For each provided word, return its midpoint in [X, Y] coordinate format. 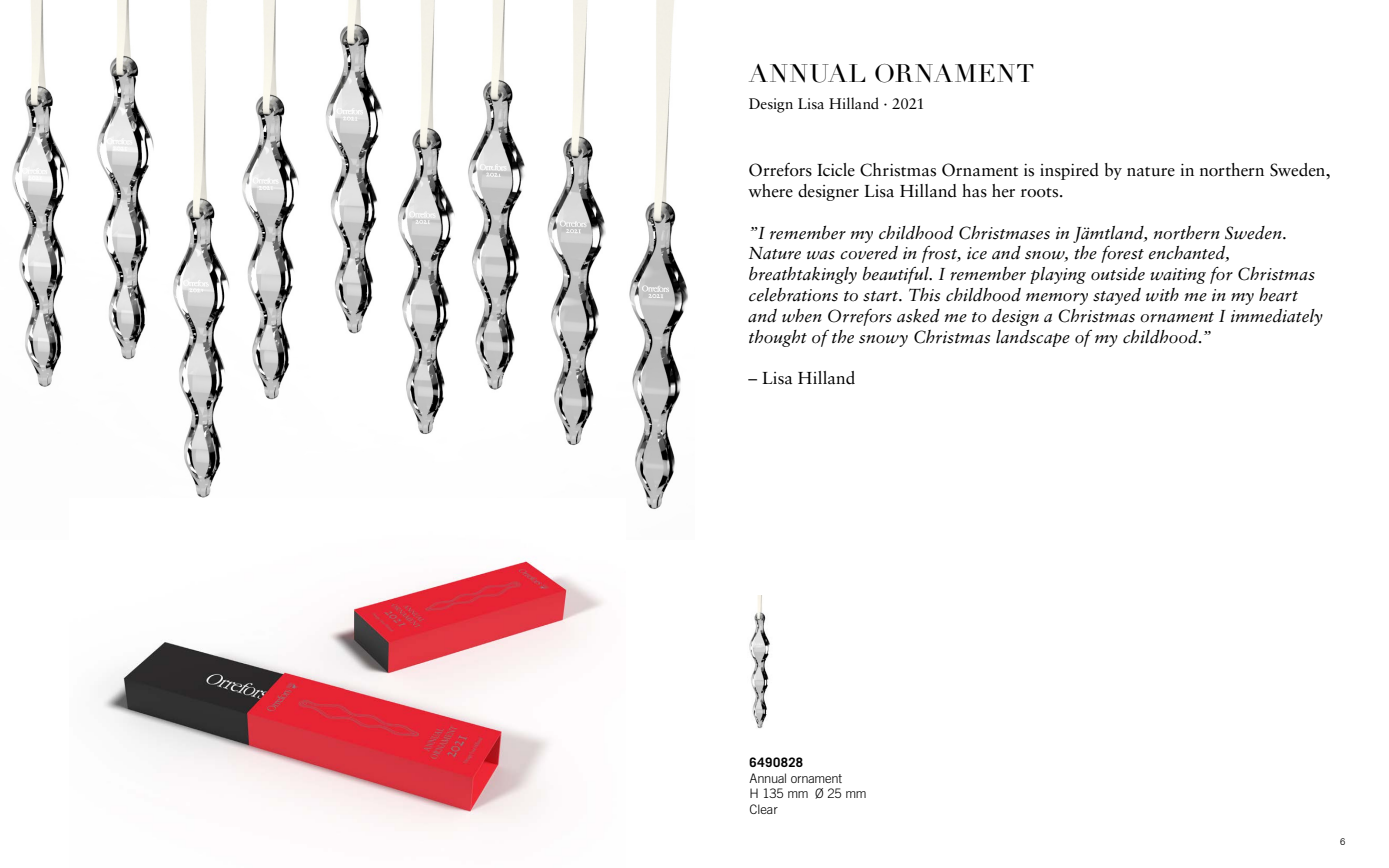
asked [918, 316]
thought [778, 338]
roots [1041, 193]
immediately [1277, 317]
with [1162, 295]
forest [1122, 254]
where [770, 191]
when [802, 316]
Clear [764, 809]
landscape [1033, 338]
